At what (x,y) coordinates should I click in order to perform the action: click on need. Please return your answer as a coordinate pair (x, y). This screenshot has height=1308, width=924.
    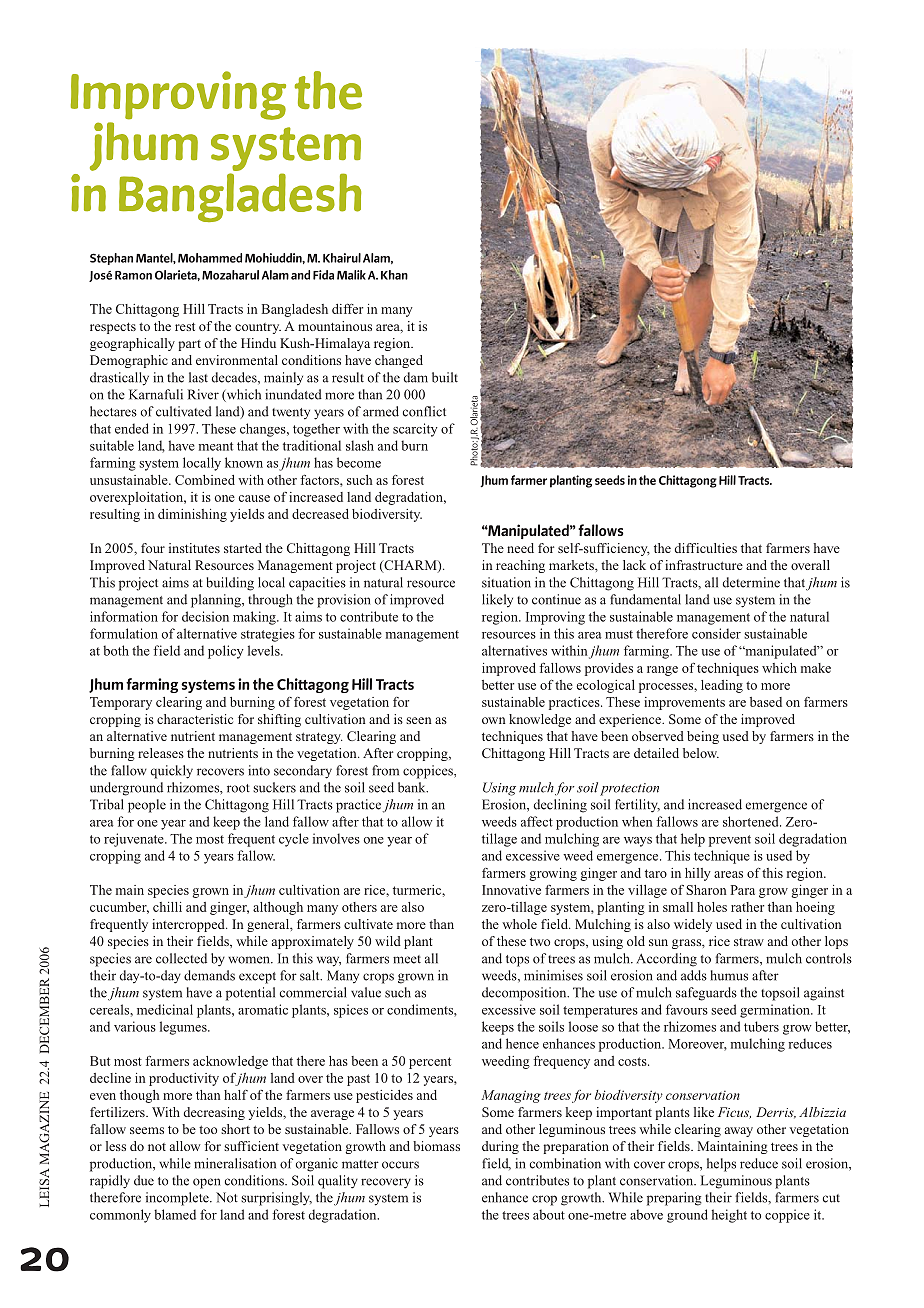
    Looking at the image, I should click on (520, 548).
